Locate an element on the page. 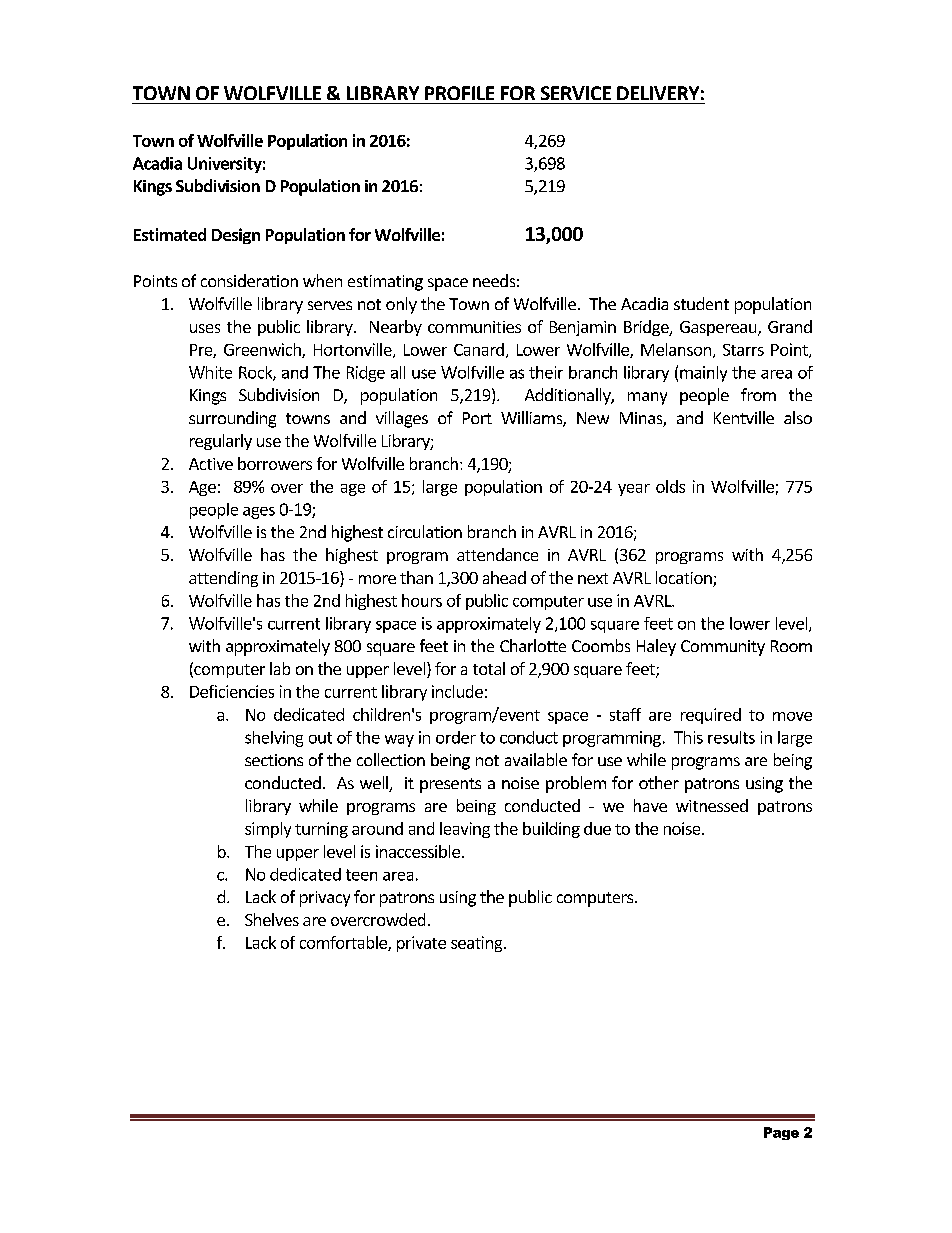 The image size is (952, 1233). ahead is located at coordinates (504, 577).
